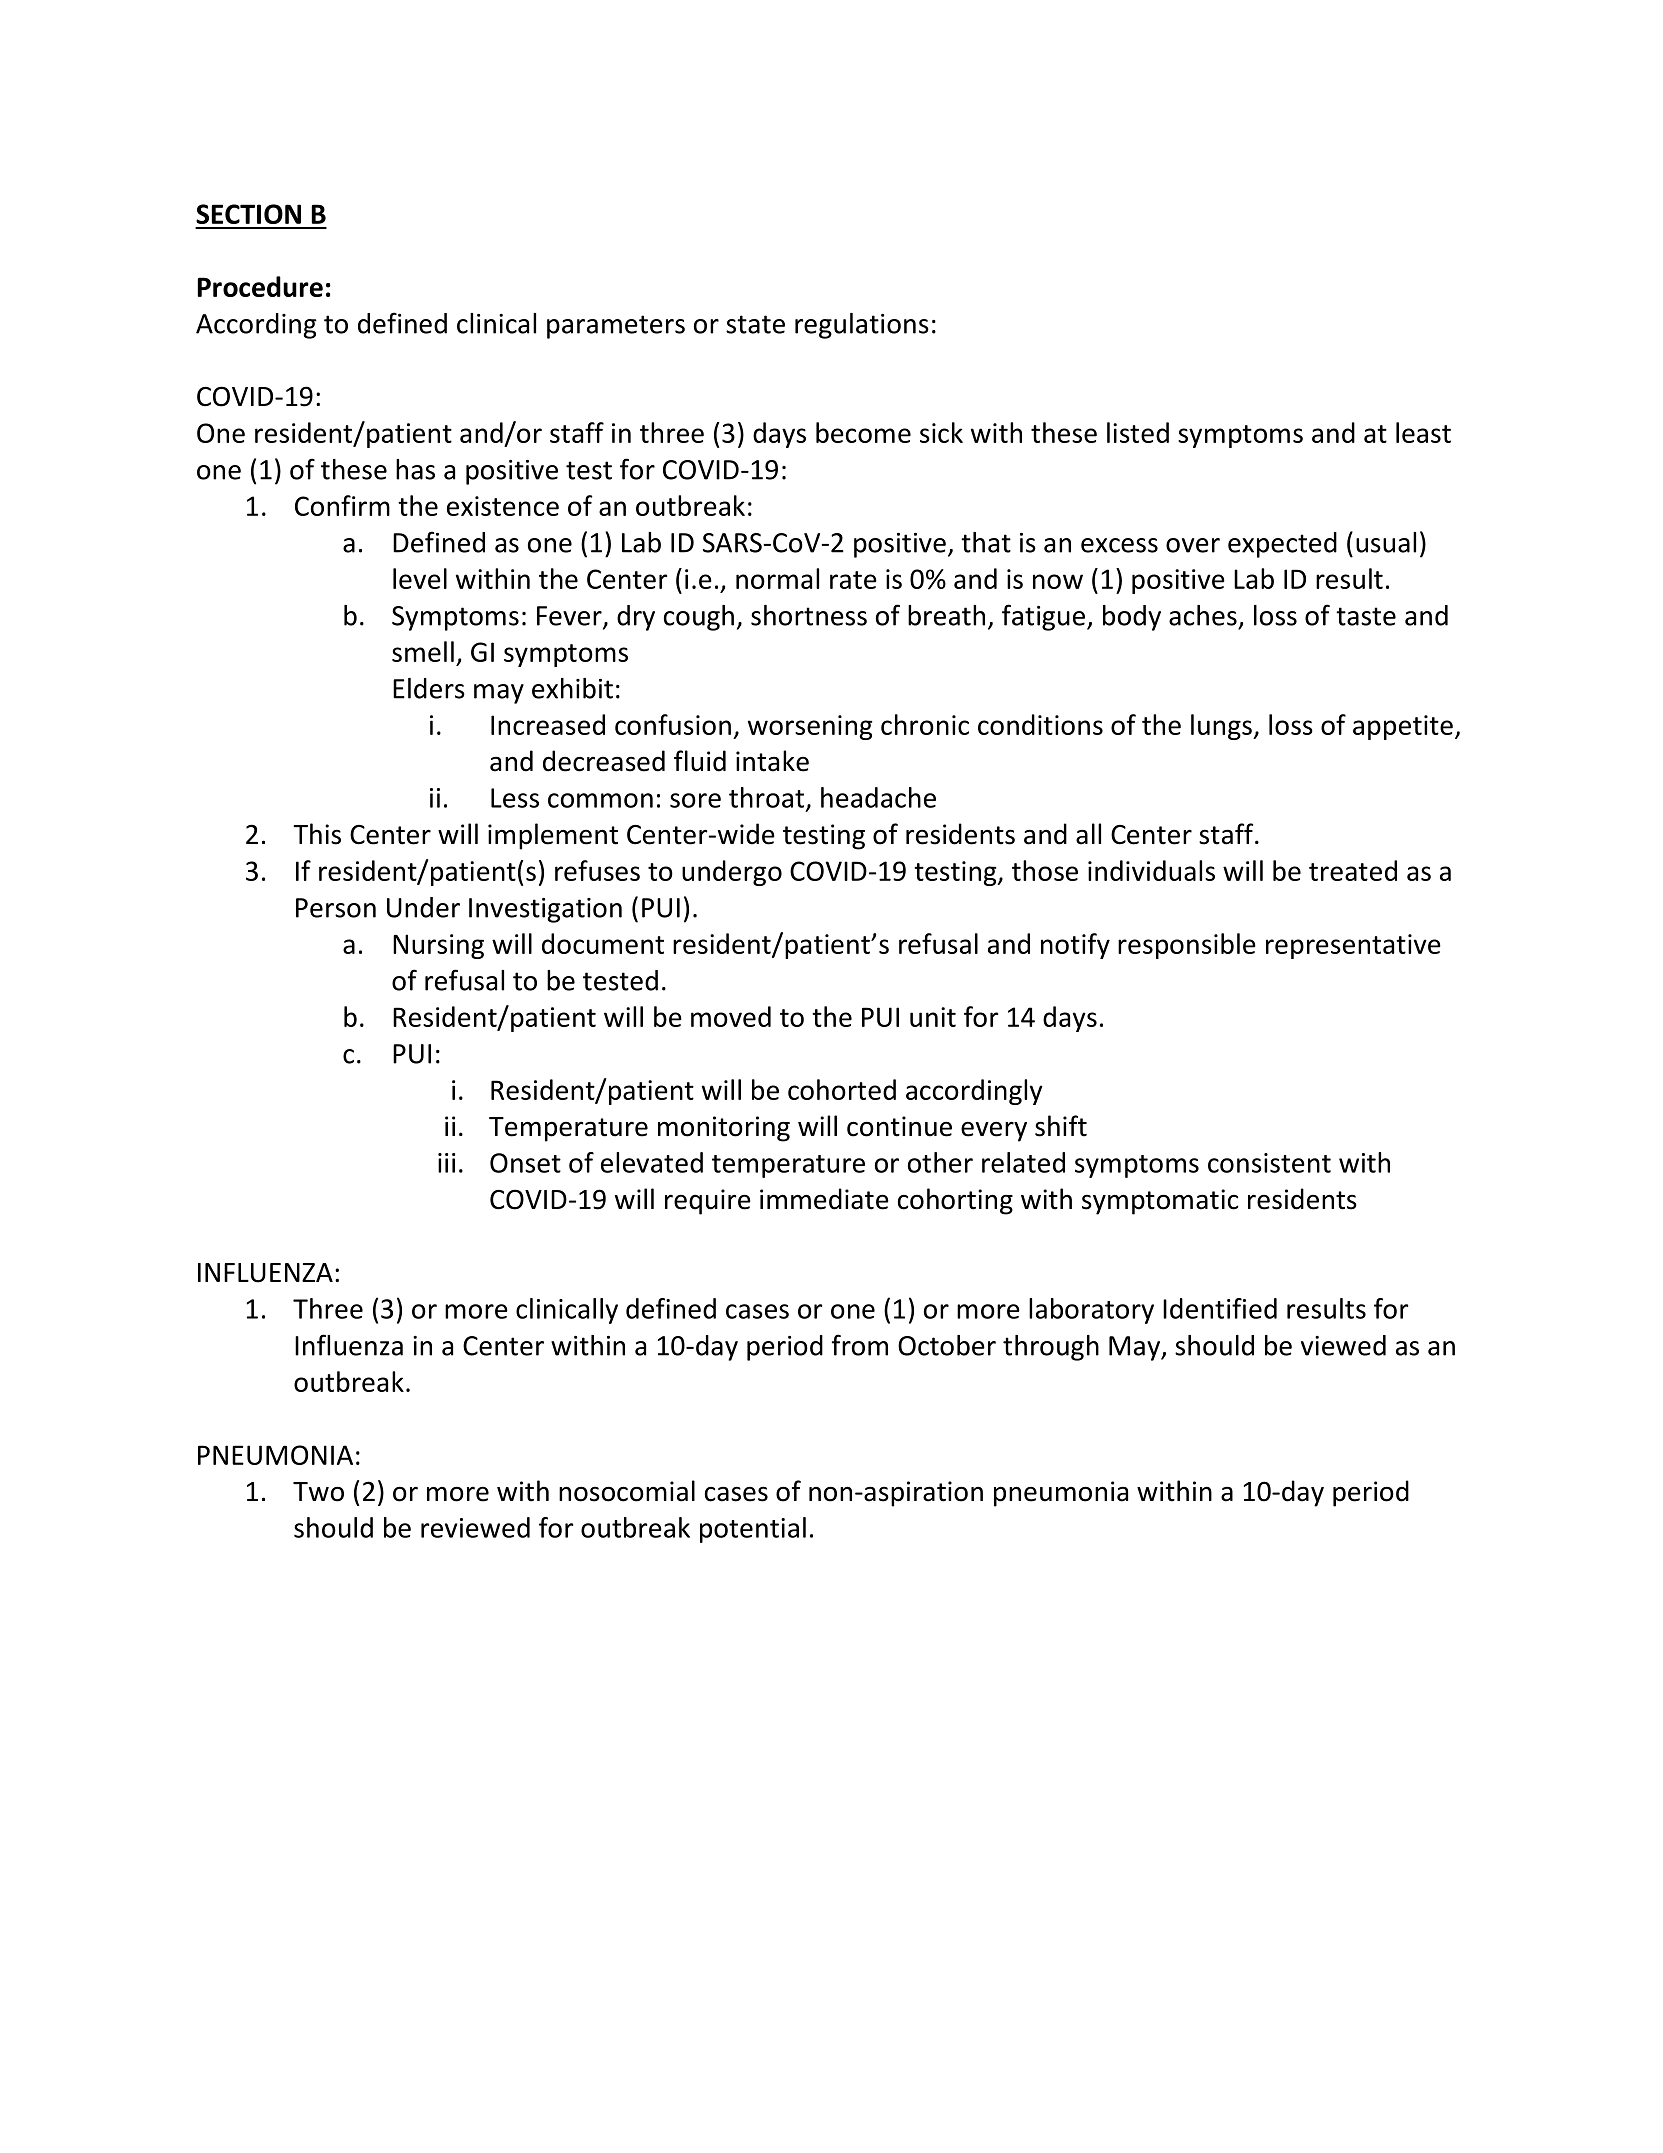 This screenshot has width=1663, height=2153. Describe the element at coordinates (260, 286) in the screenshot. I see `Procedure` at that location.
